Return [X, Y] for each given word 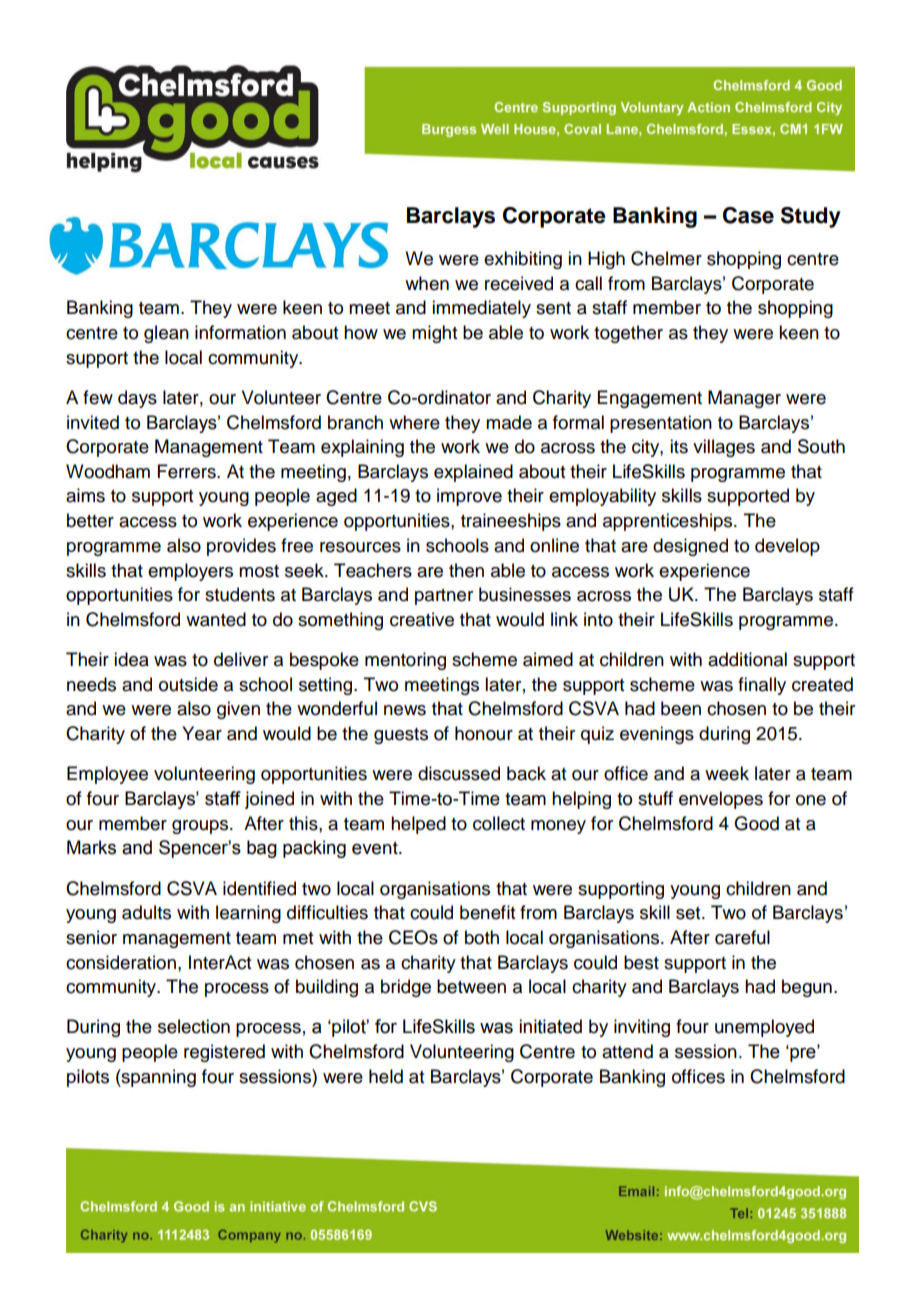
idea [131, 659]
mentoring [405, 661]
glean [166, 334]
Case [748, 215]
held [386, 1076]
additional [747, 659]
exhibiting [523, 260]
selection [194, 1026]
